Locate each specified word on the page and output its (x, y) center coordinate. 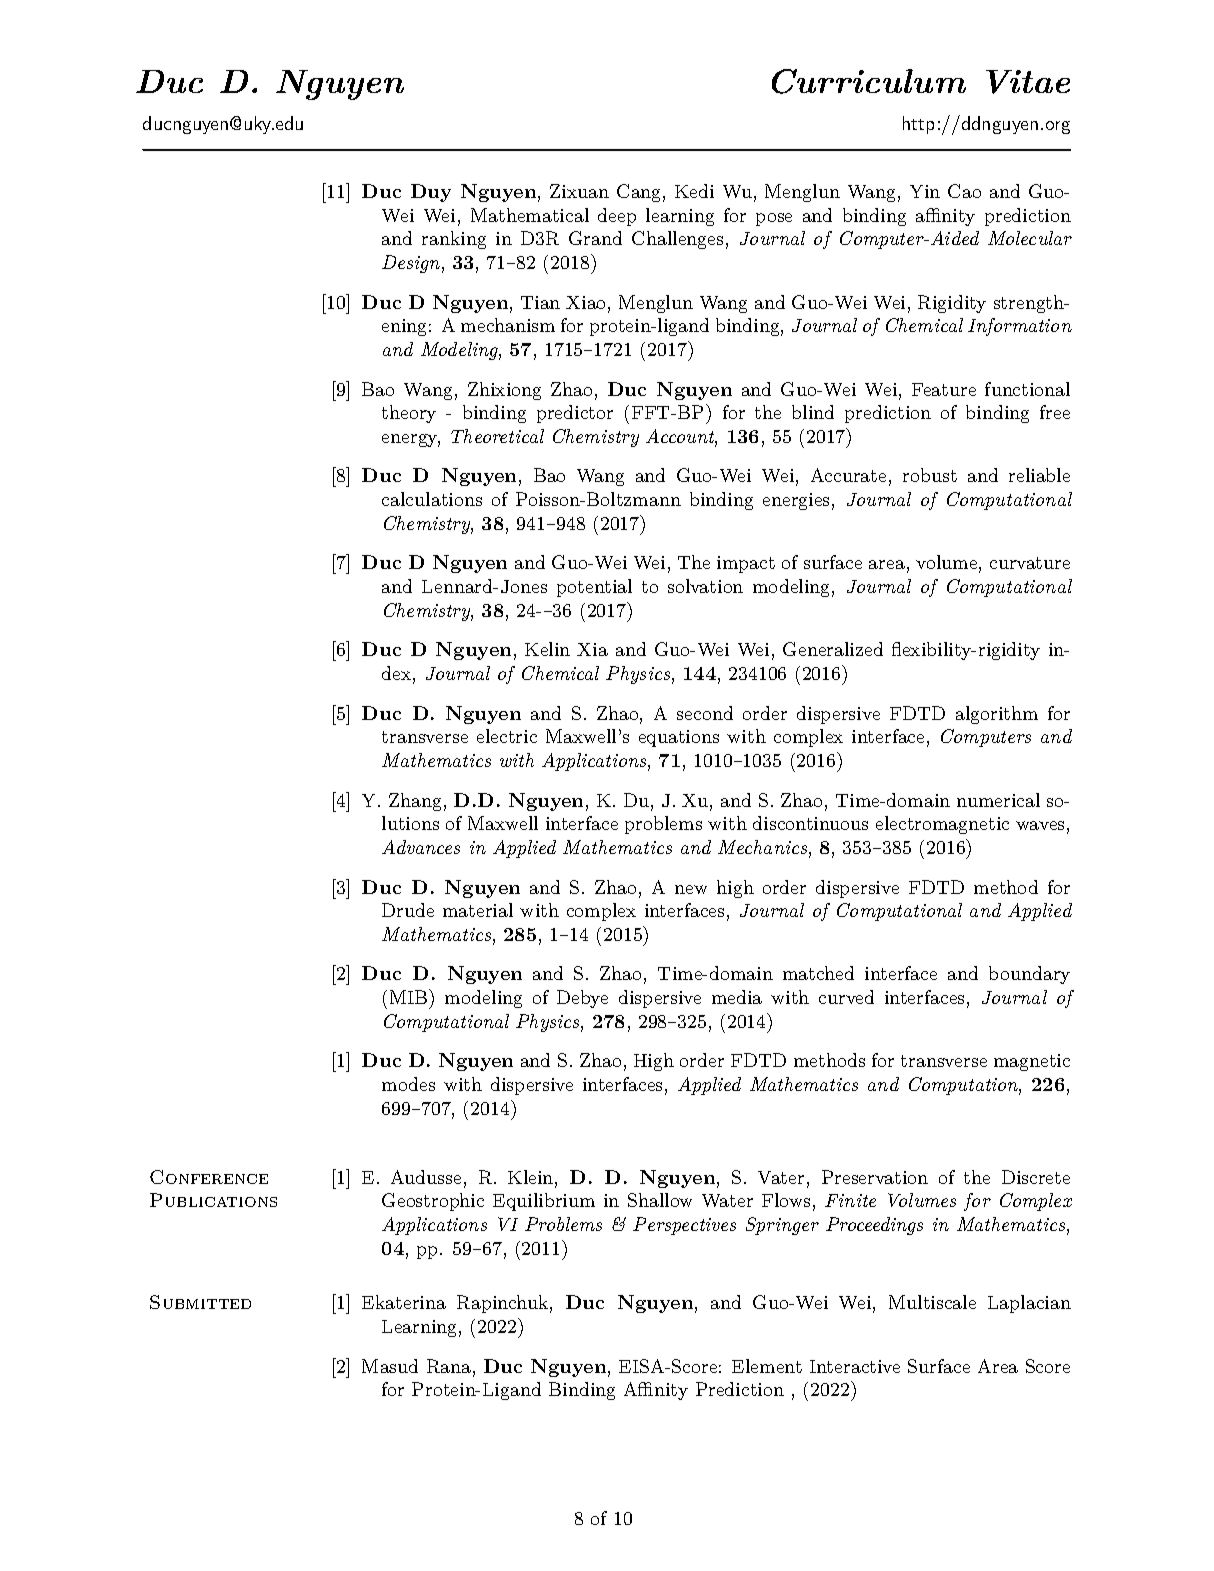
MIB (410, 996)
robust (930, 475)
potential (594, 588)
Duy (431, 193)
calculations (432, 499)
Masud (390, 1366)
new (691, 889)
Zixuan (579, 191)
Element (767, 1366)
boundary (1029, 975)
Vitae (1028, 82)
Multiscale (932, 1302)
